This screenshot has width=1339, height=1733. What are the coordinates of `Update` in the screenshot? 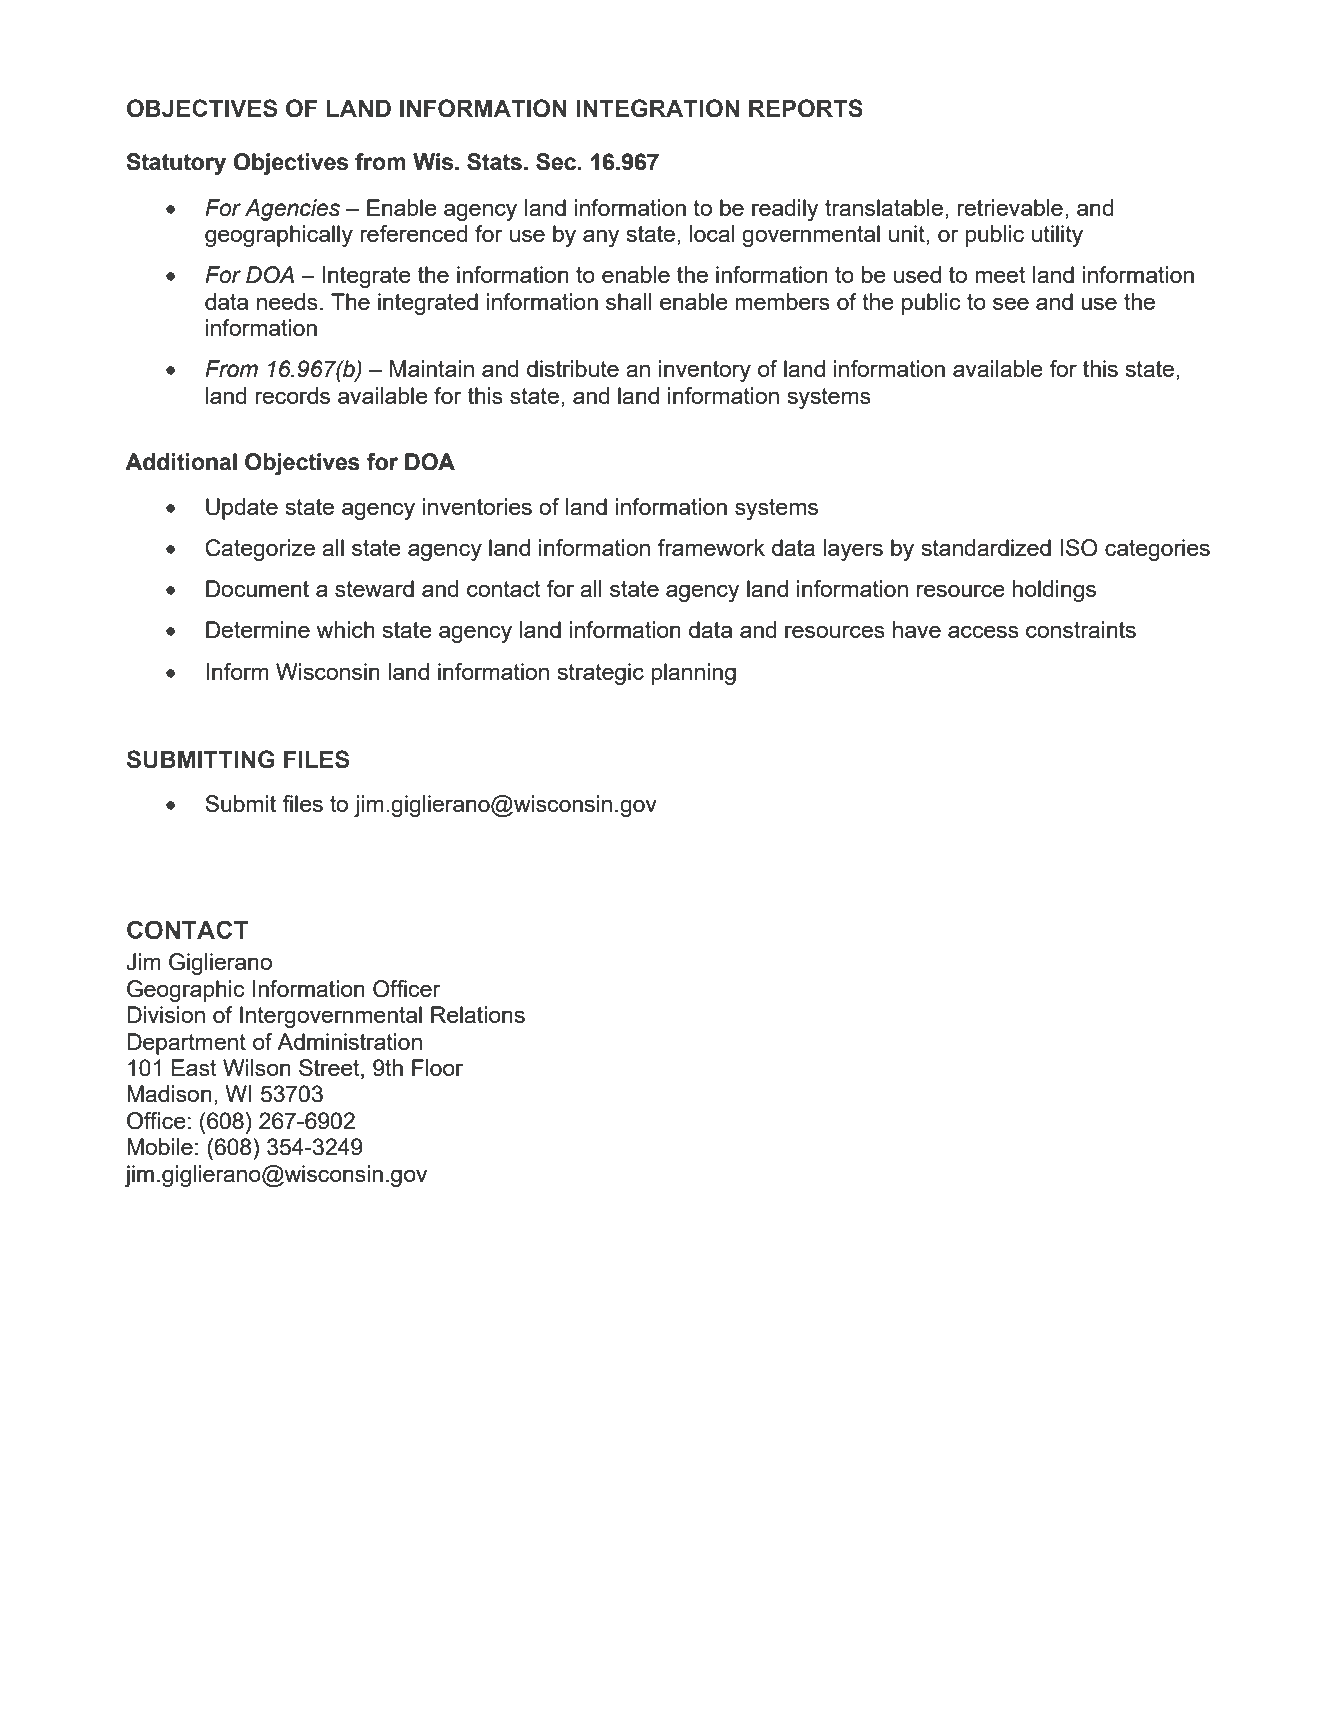 It's located at (242, 509).
